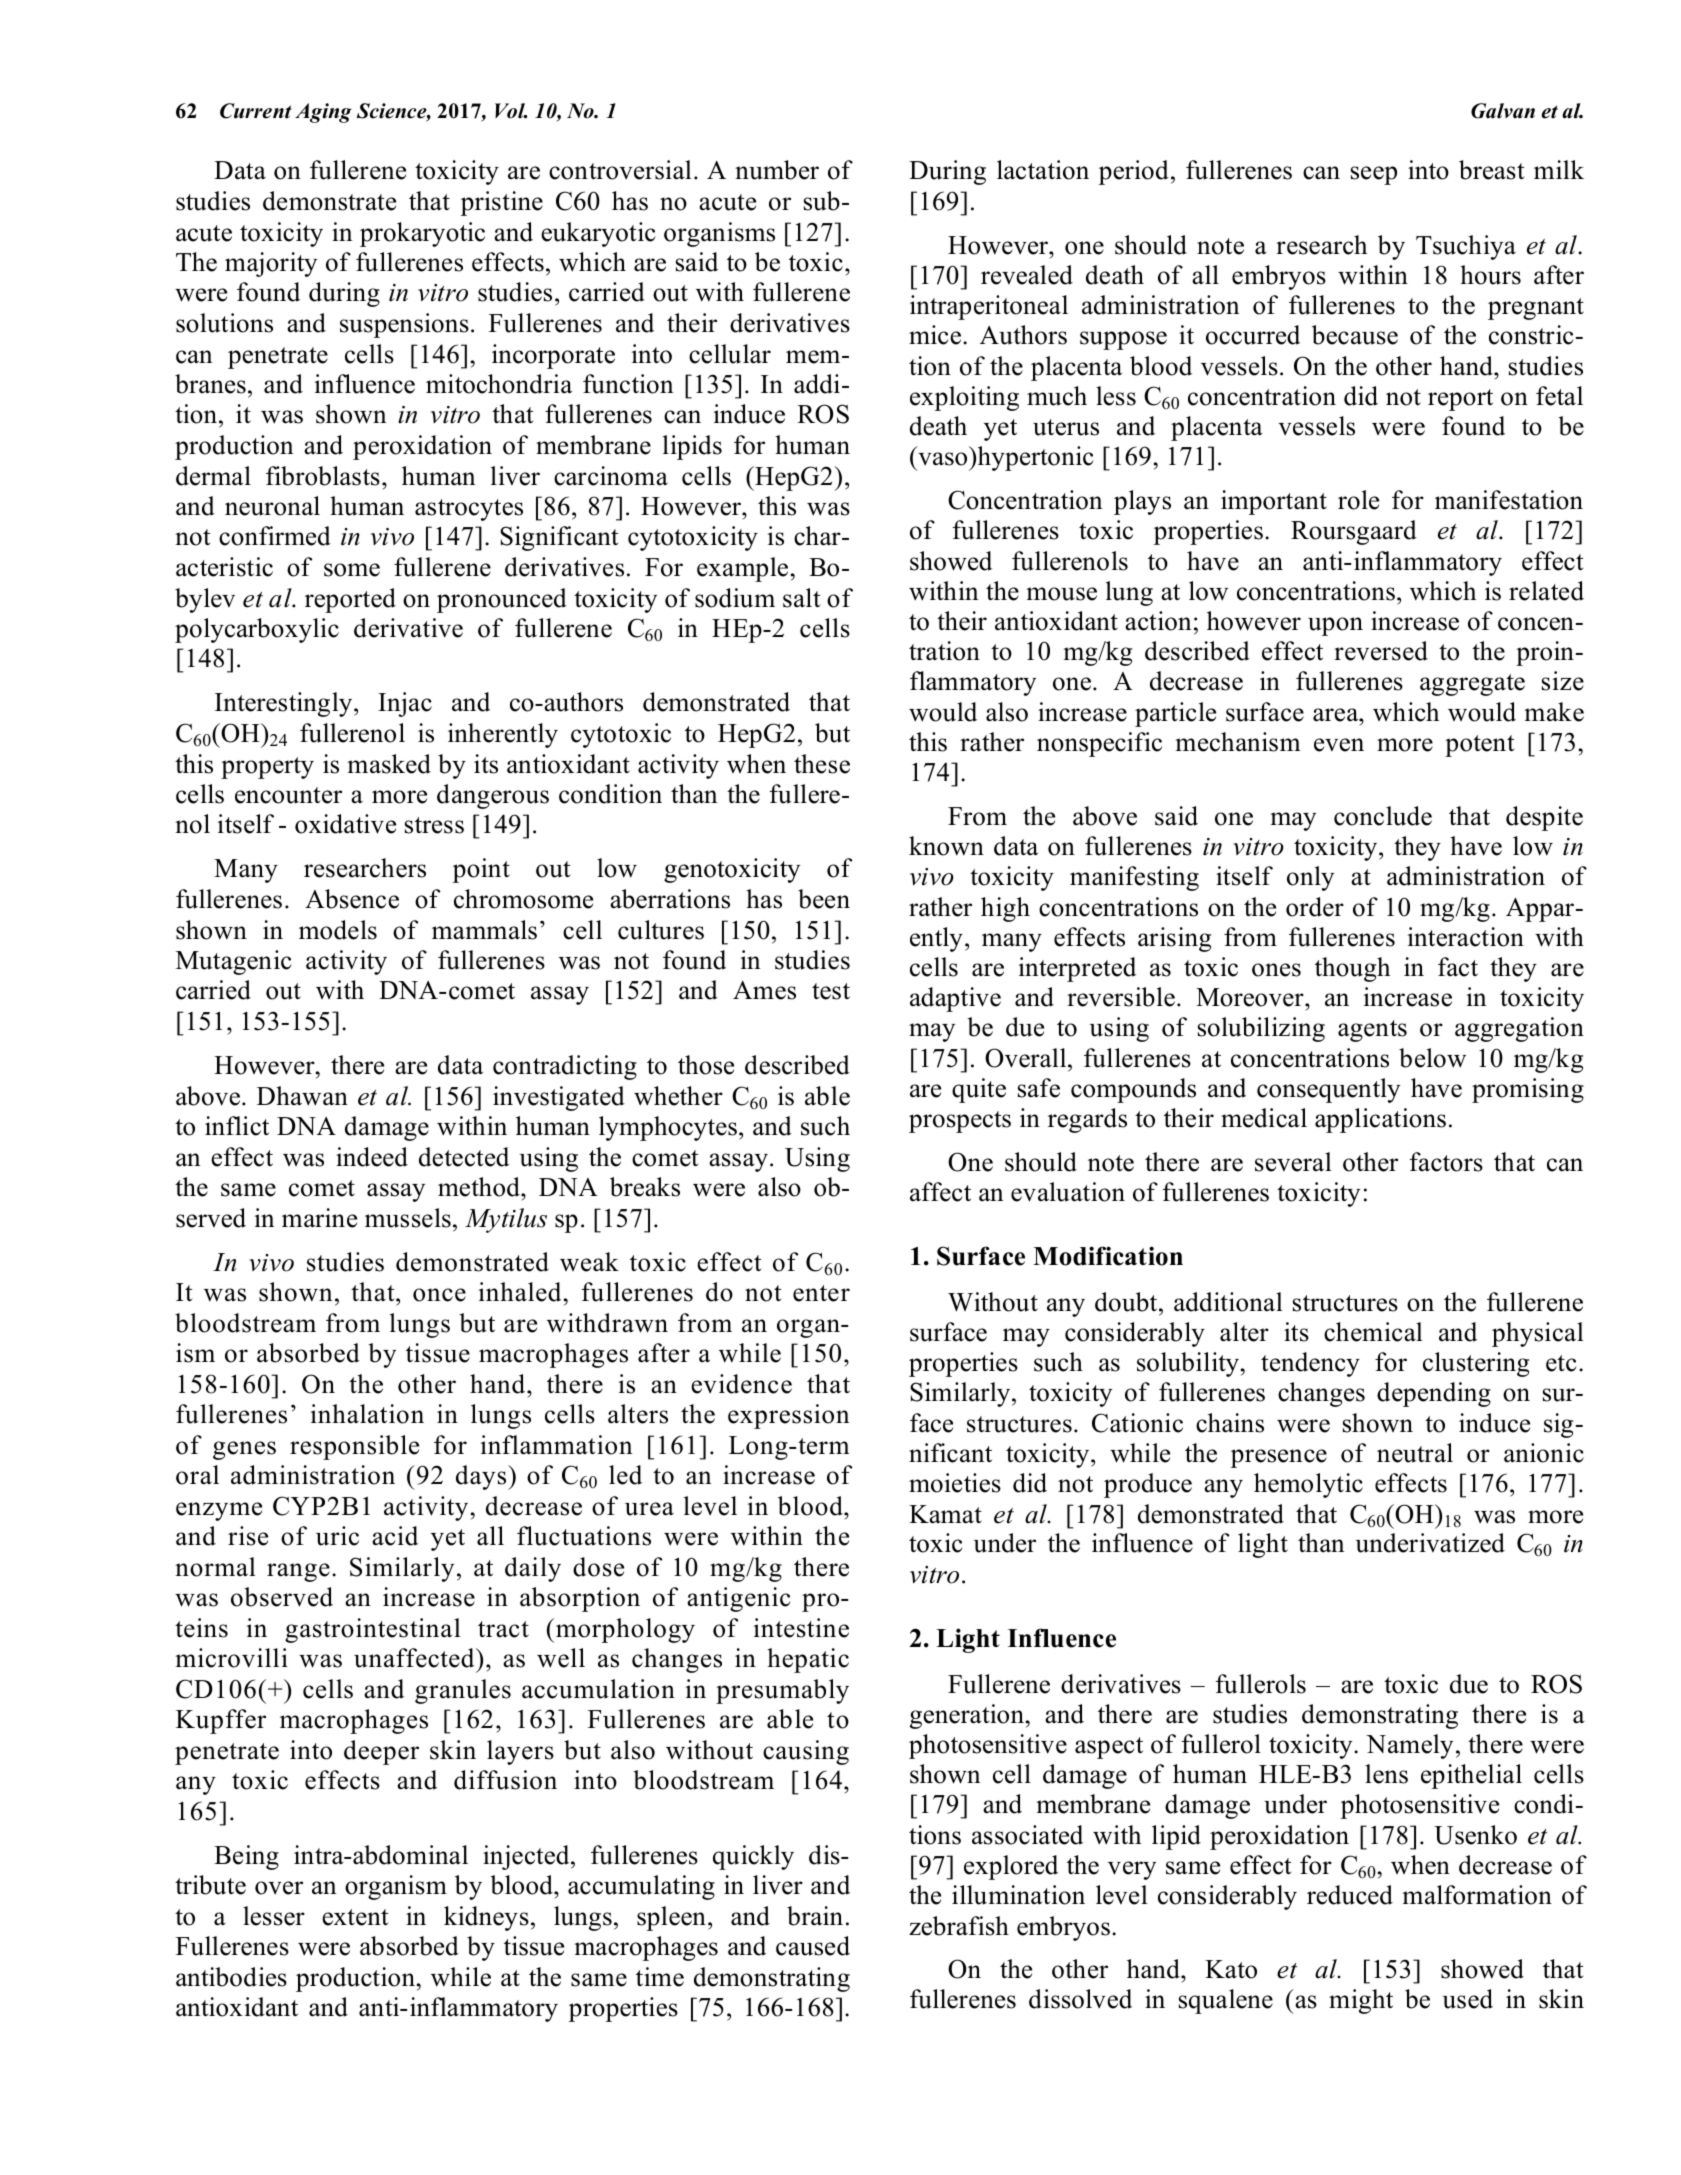 The width and height of the screenshot is (1681, 2175). What do you see at coordinates (323, 476) in the screenshot?
I see `fibroblasts` at bounding box center [323, 476].
